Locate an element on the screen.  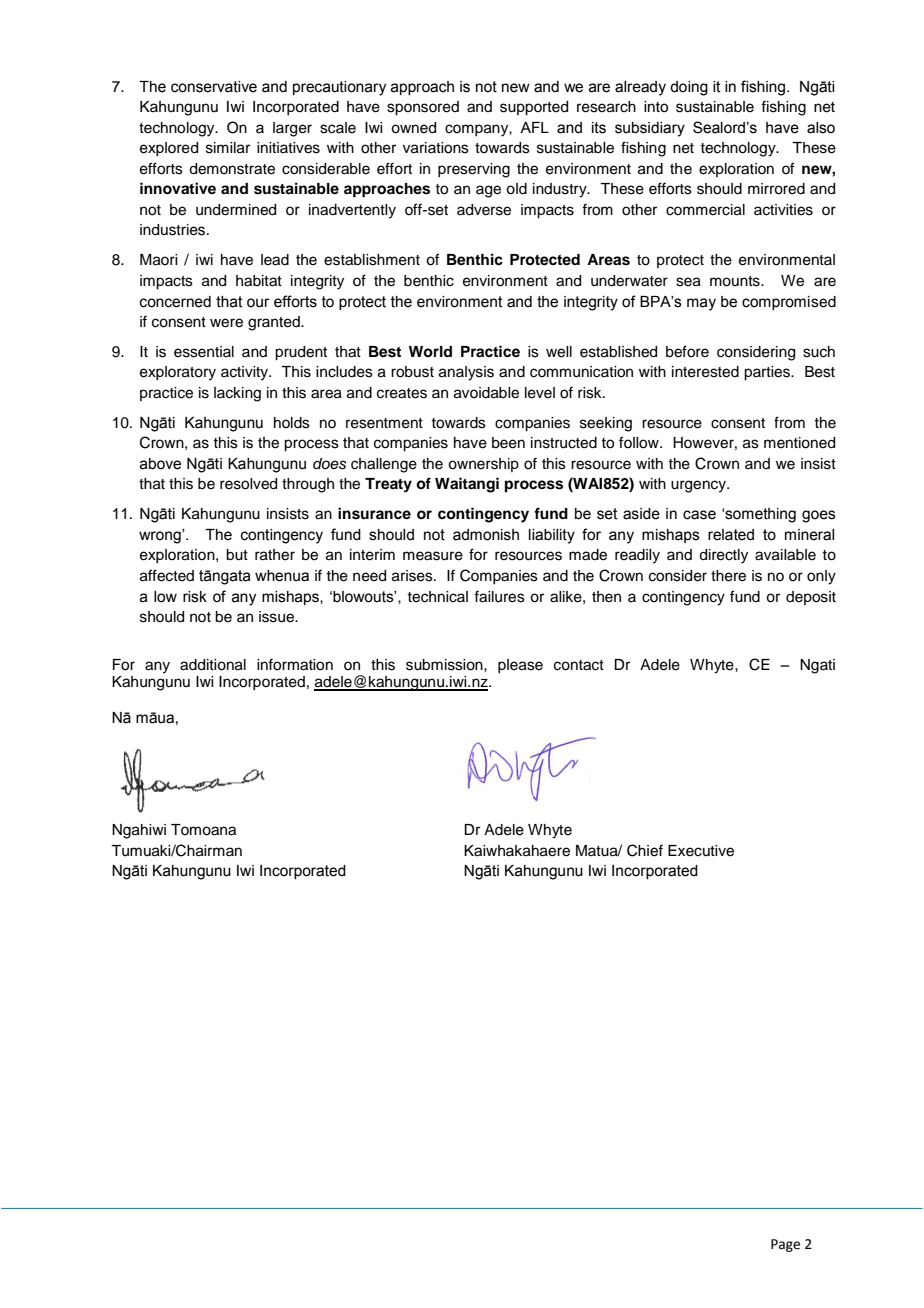
please is located at coordinates (520, 666).
